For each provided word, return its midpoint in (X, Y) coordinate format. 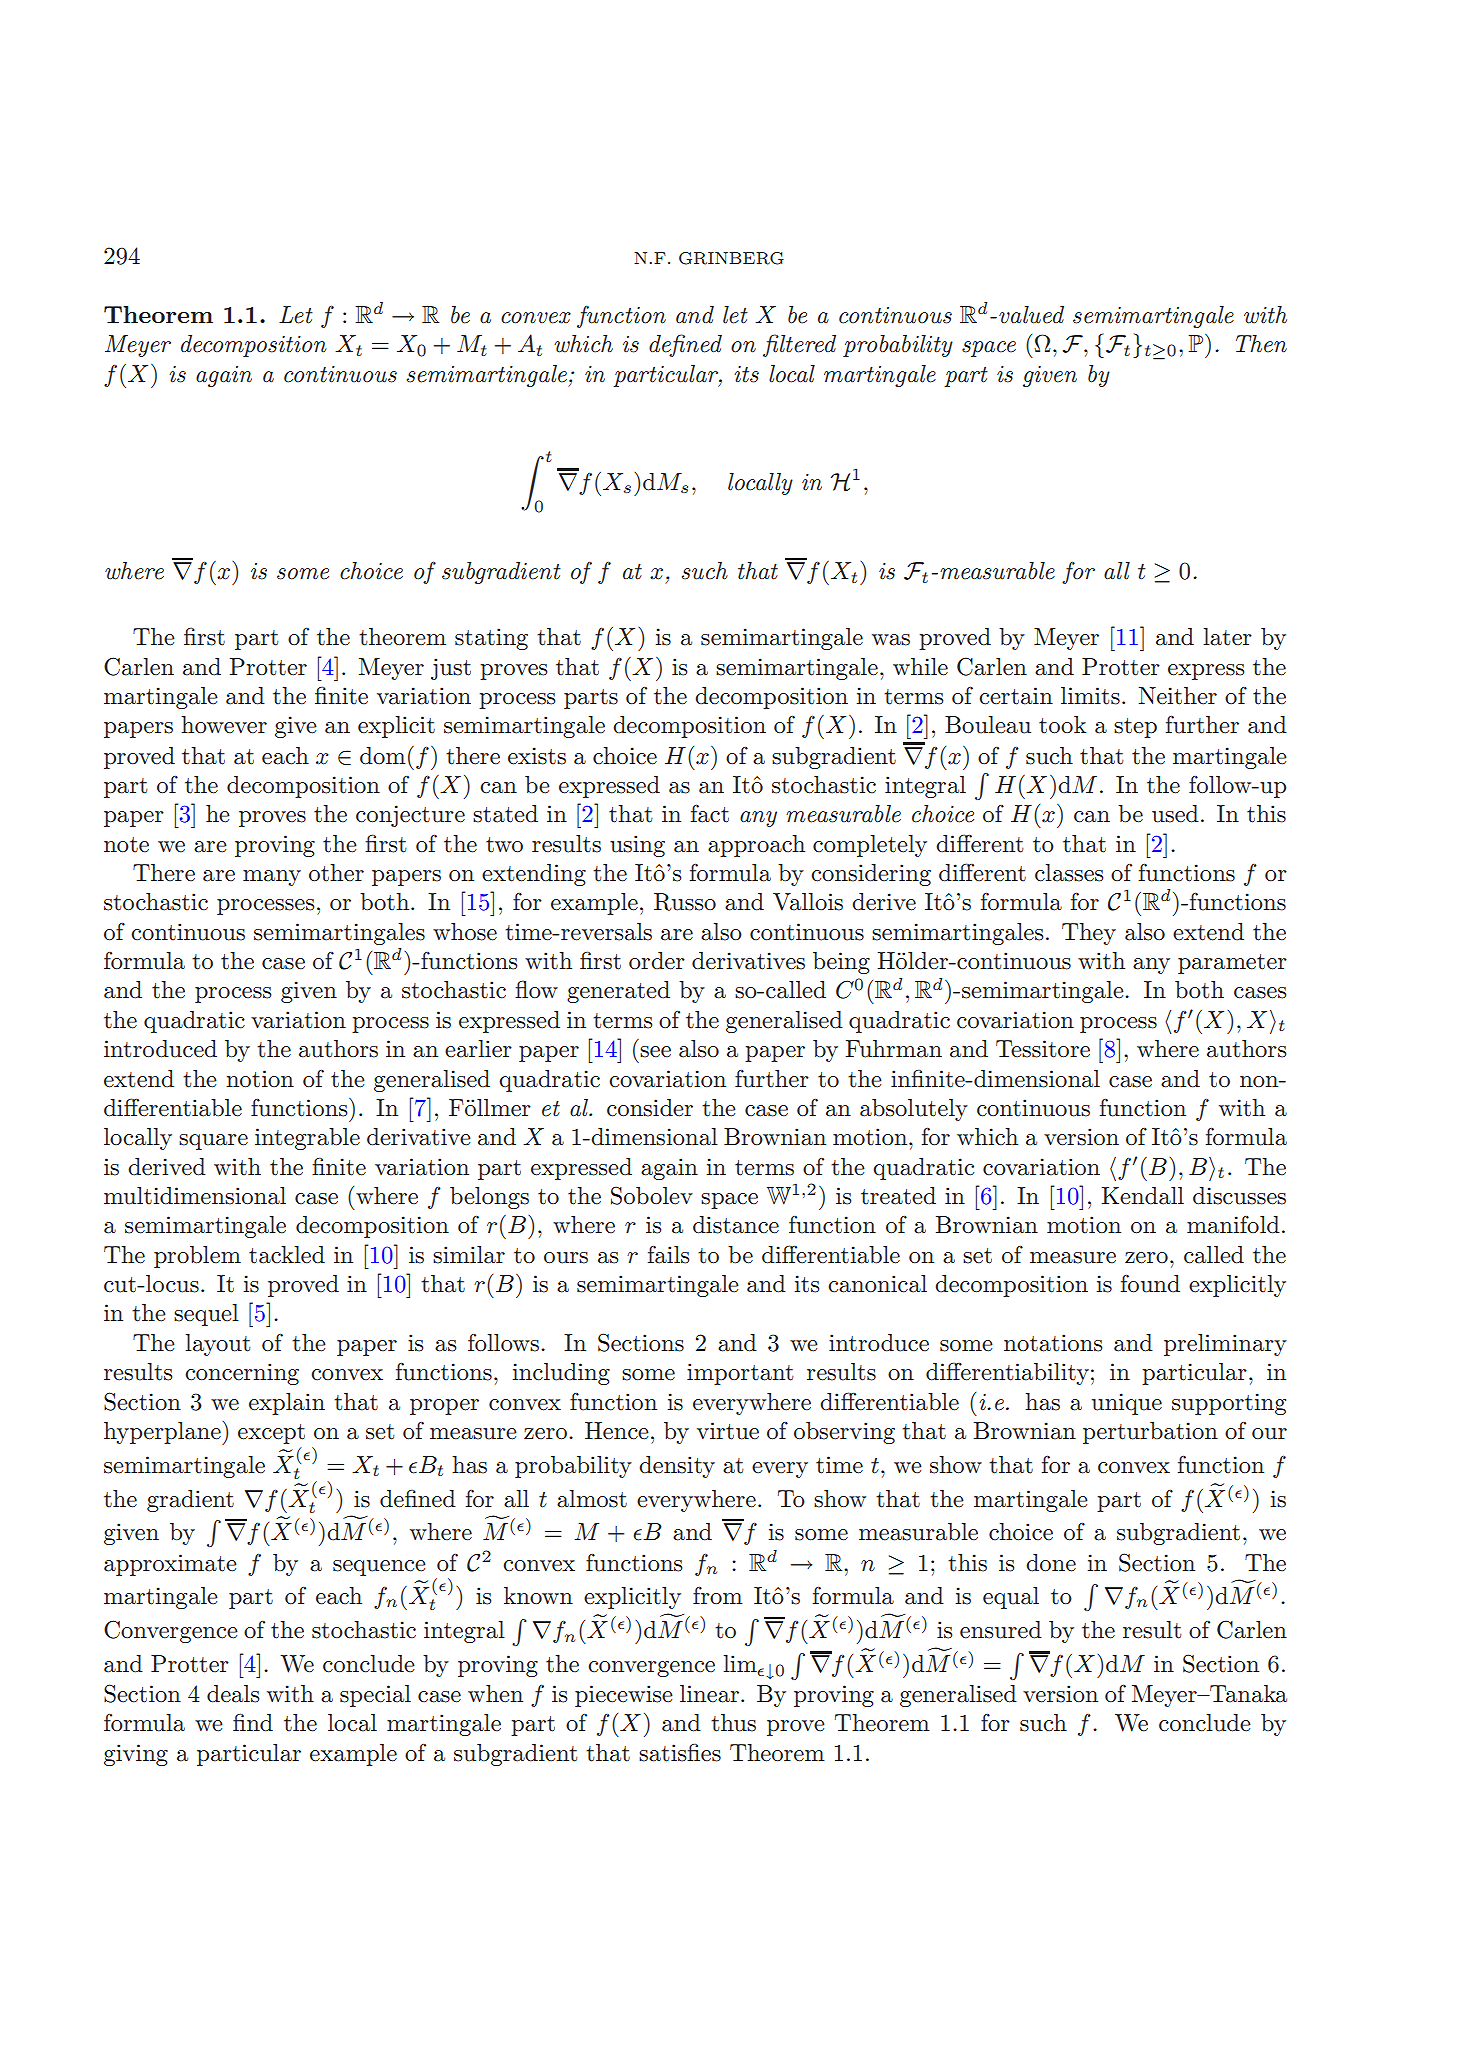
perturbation (1150, 1433)
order (657, 961)
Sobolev (652, 1195)
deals (233, 1694)
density (677, 1467)
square (213, 1142)
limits (1090, 696)
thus (733, 1723)
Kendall (1143, 1196)
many (272, 878)
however (224, 725)
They (1089, 934)
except (271, 1434)
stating (491, 639)
